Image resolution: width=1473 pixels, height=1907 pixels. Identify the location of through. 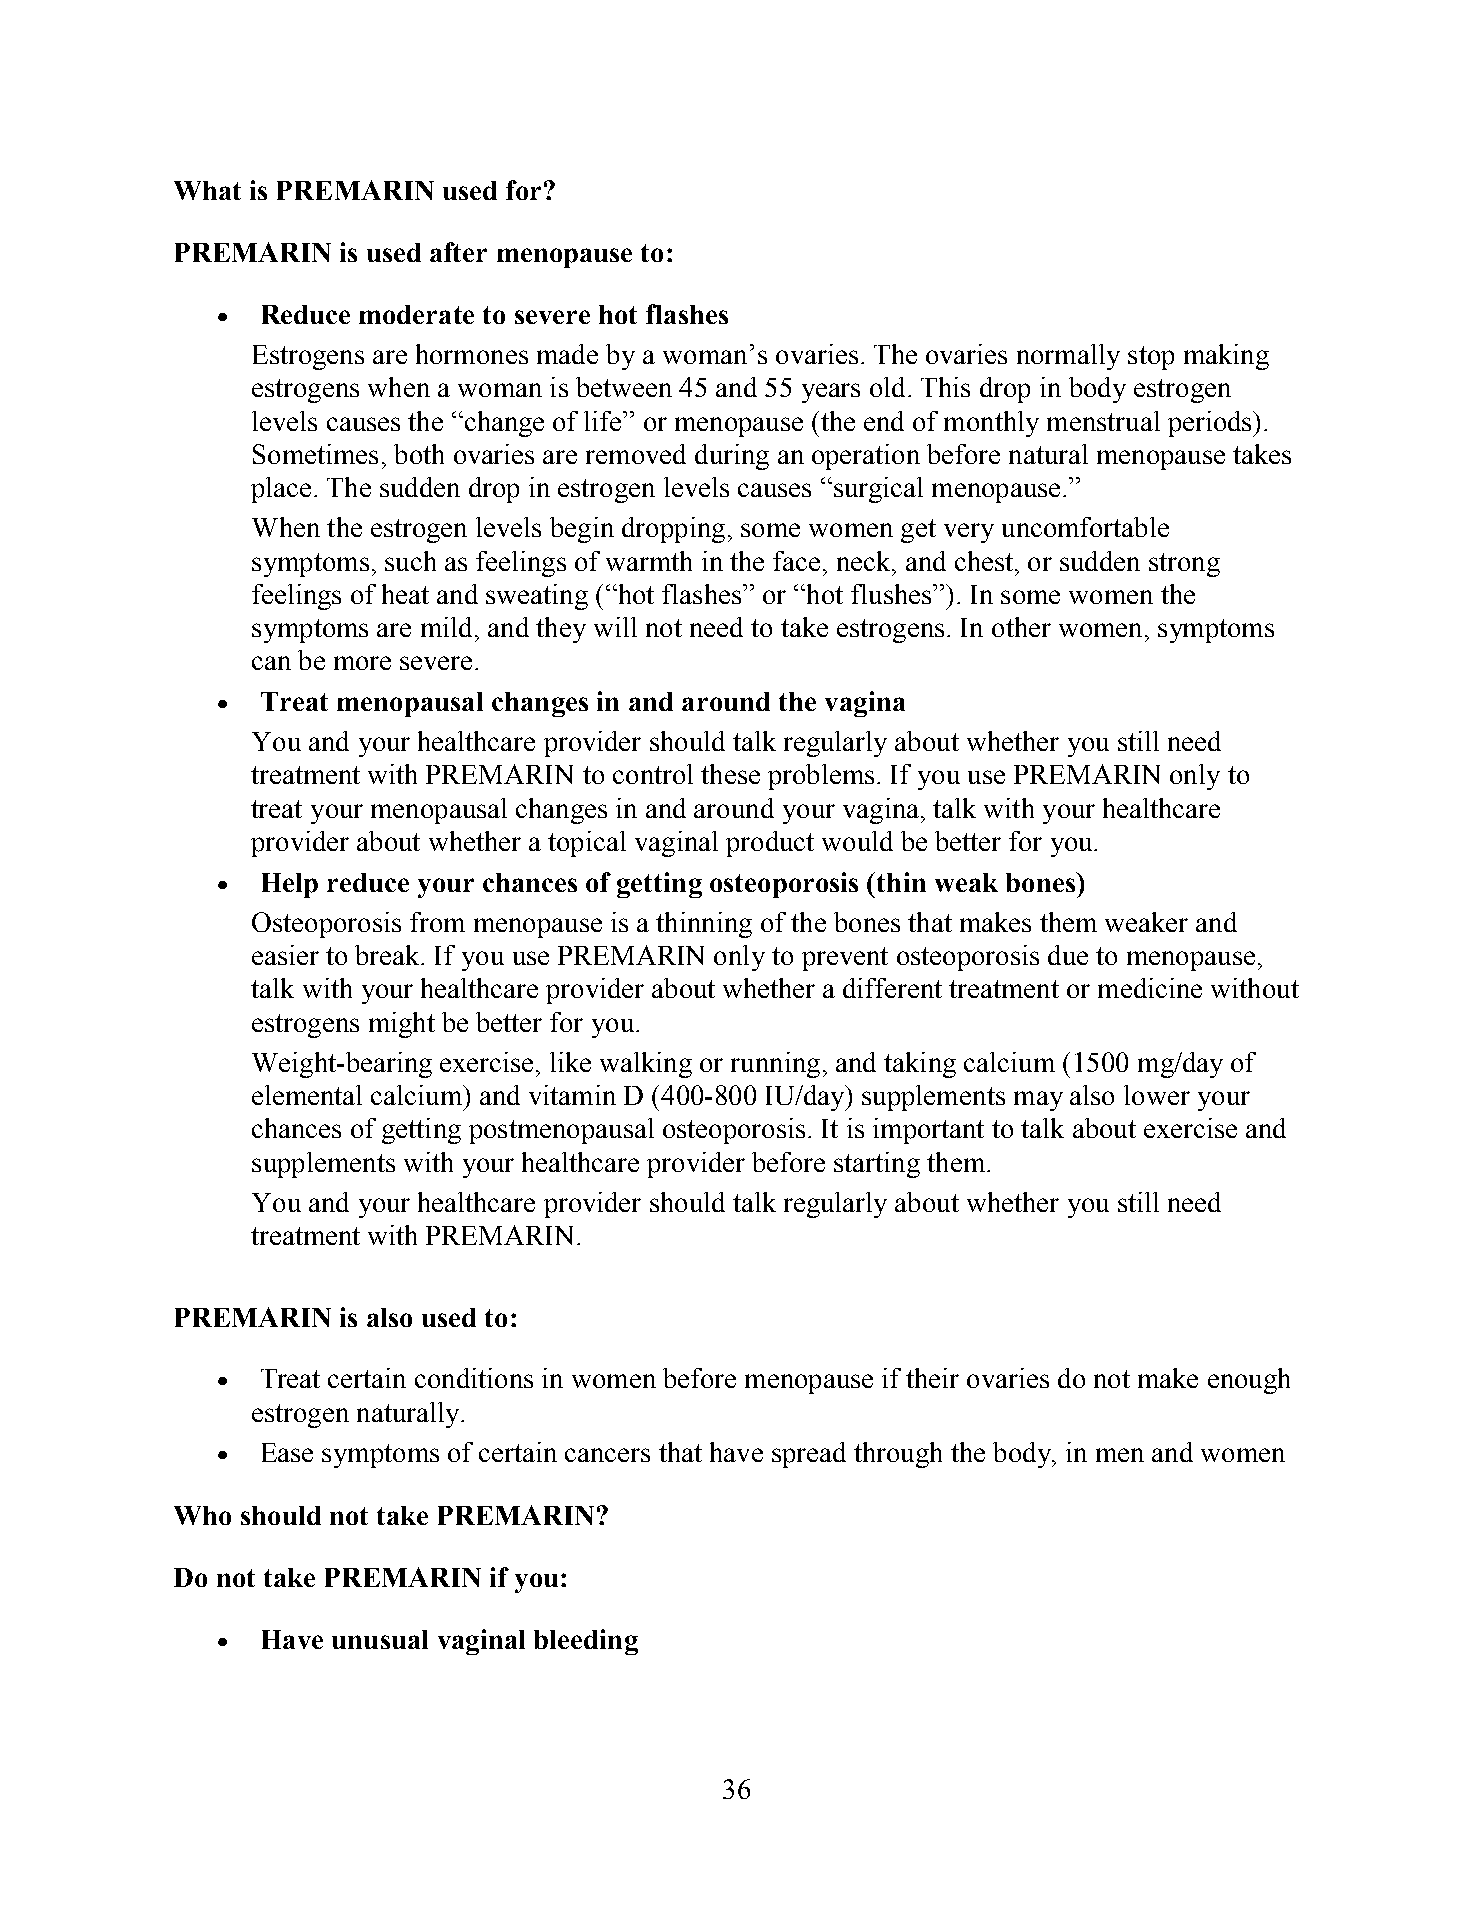
(898, 1455).
